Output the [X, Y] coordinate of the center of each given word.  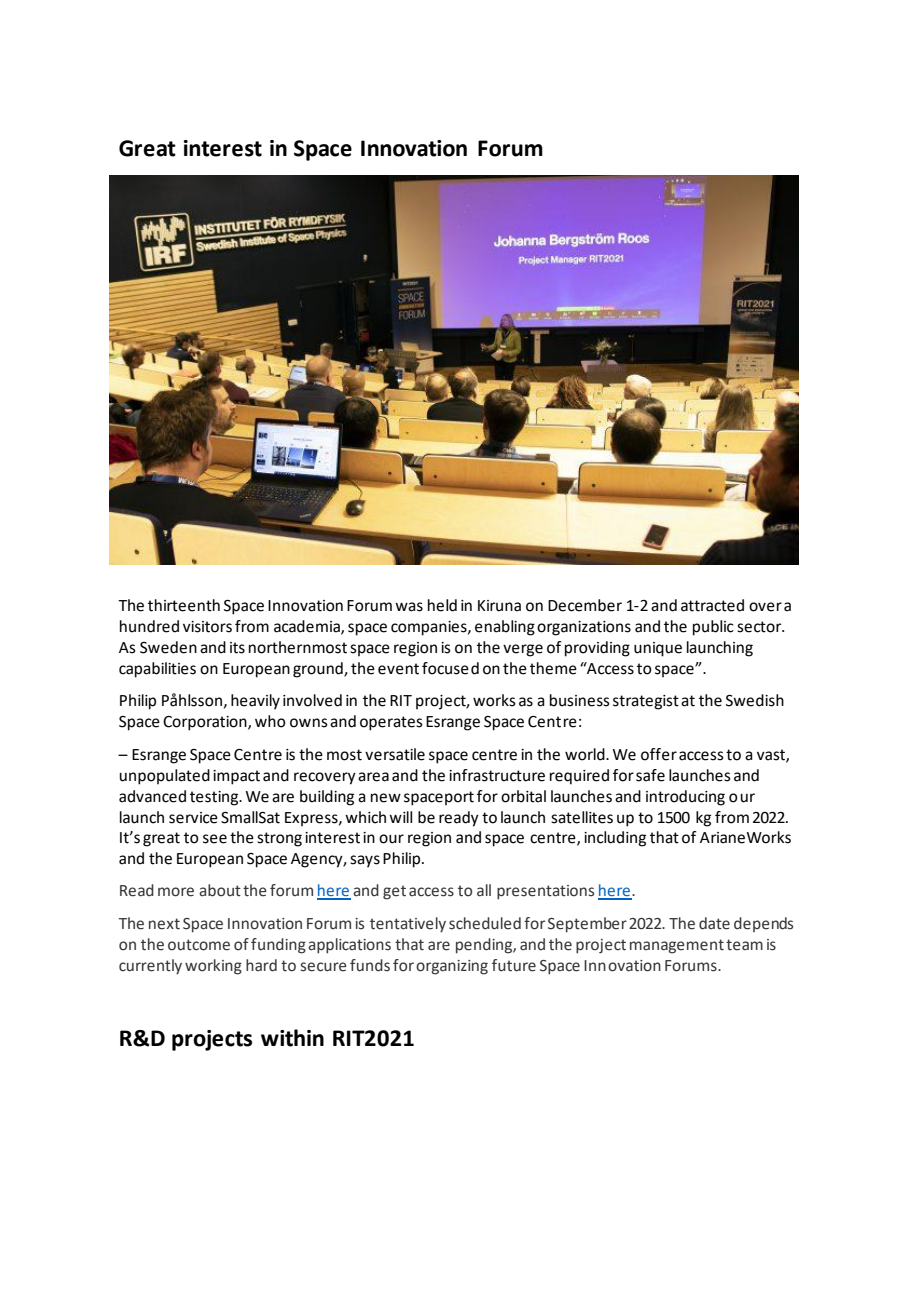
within [292, 1038]
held [442, 605]
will [400, 817]
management [677, 946]
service [193, 818]
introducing [685, 798]
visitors [207, 627]
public [713, 628]
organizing [452, 967]
